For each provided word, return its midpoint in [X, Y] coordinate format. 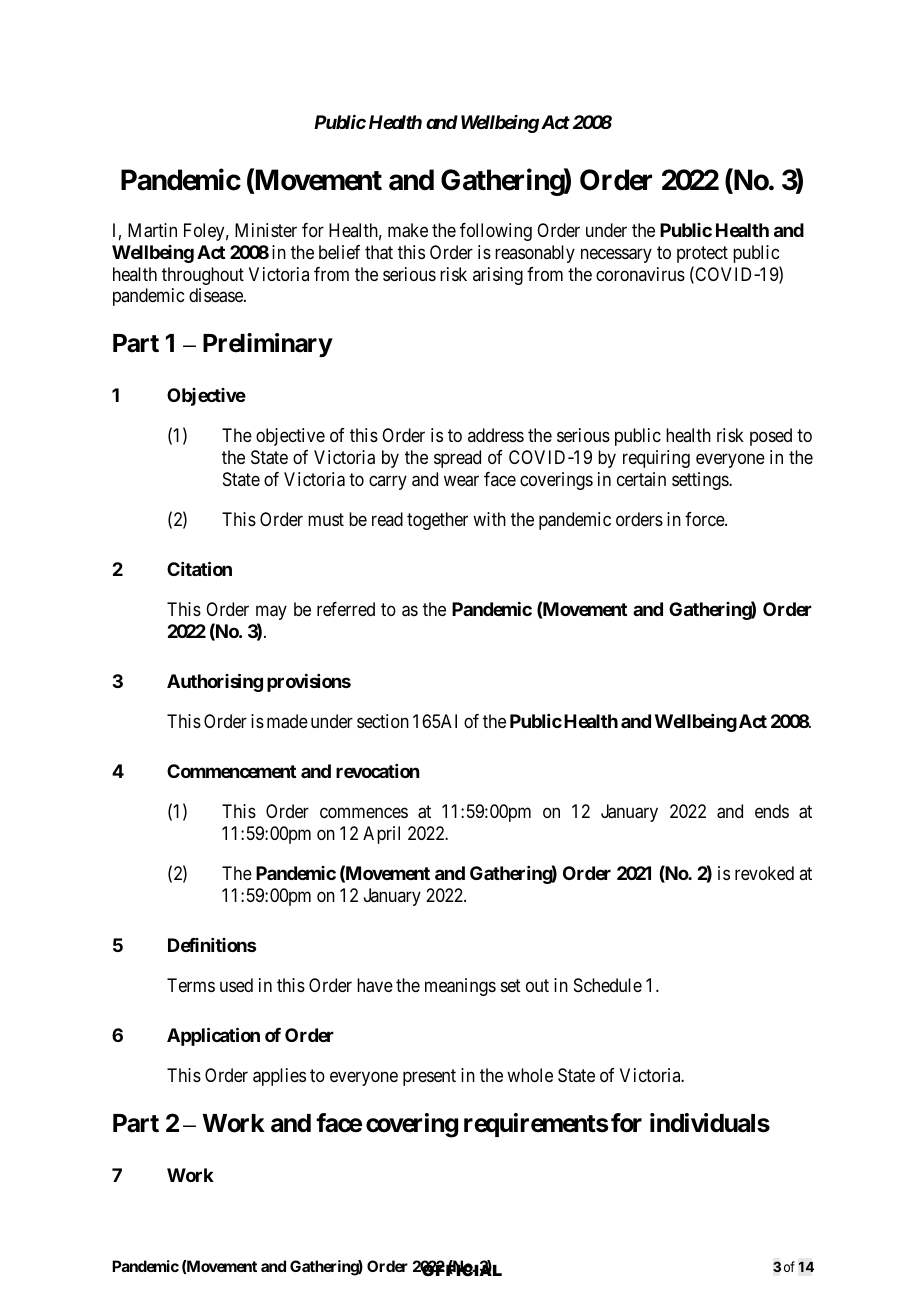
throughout [203, 276]
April [381, 835]
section [383, 721]
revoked [764, 873]
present [429, 1077]
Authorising [215, 682]
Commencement [231, 771]
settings [701, 481]
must [326, 519]
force [705, 519]
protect [702, 254]
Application [213, 1036]
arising [498, 276]
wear [461, 481]
